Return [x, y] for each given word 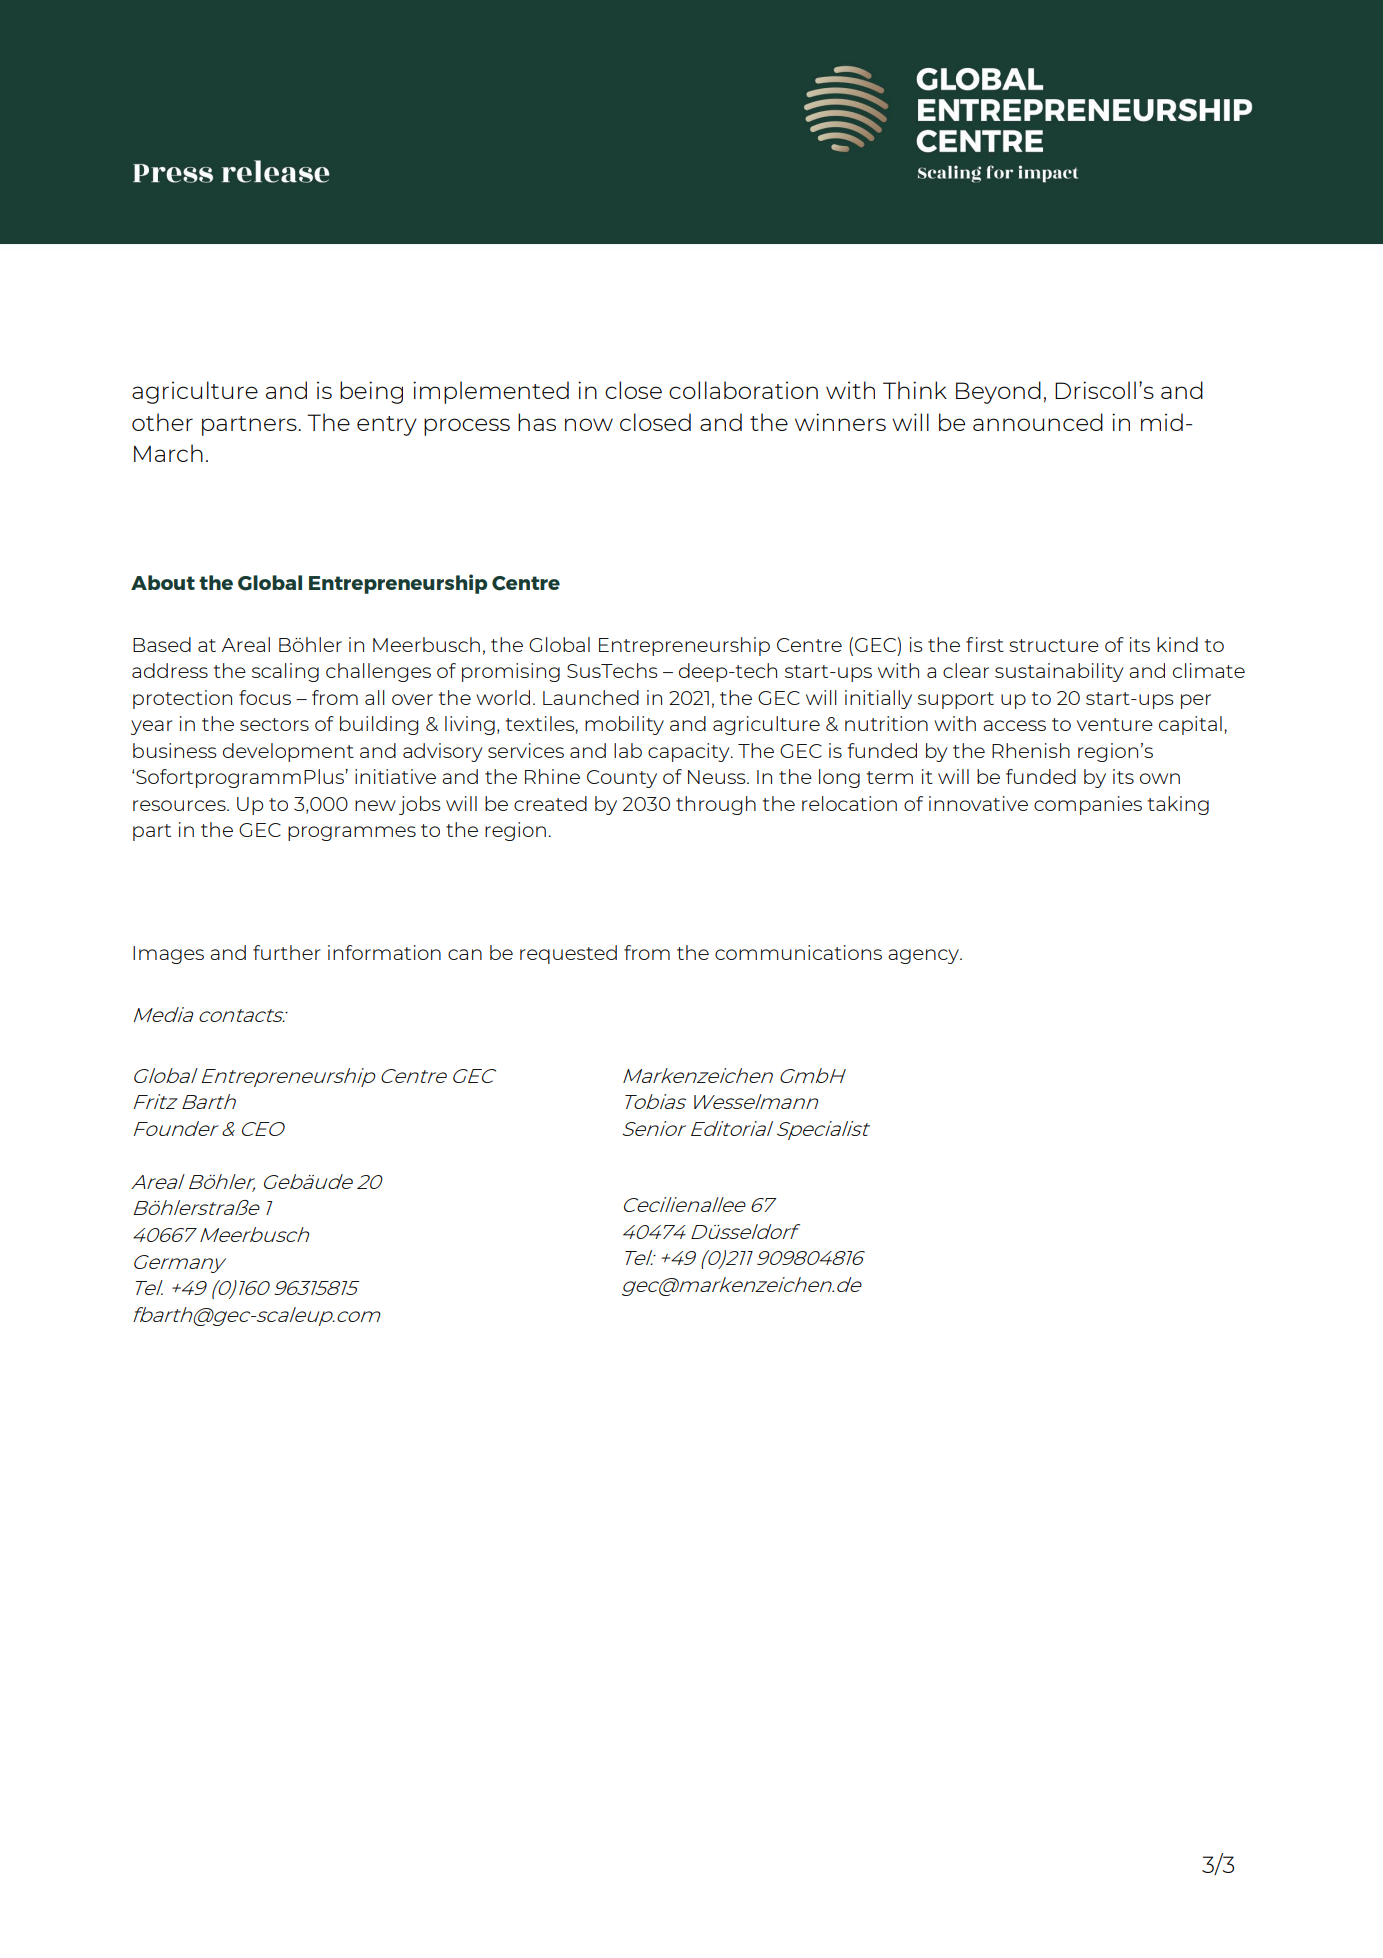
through [716, 805]
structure [1054, 645]
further [287, 952]
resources [180, 805]
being [371, 392]
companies [1088, 805]
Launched [591, 697]
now [589, 424]
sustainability [1059, 672]
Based [162, 644]
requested [568, 954]
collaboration [743, 390]
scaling [285, 672]
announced [1038, 422]
